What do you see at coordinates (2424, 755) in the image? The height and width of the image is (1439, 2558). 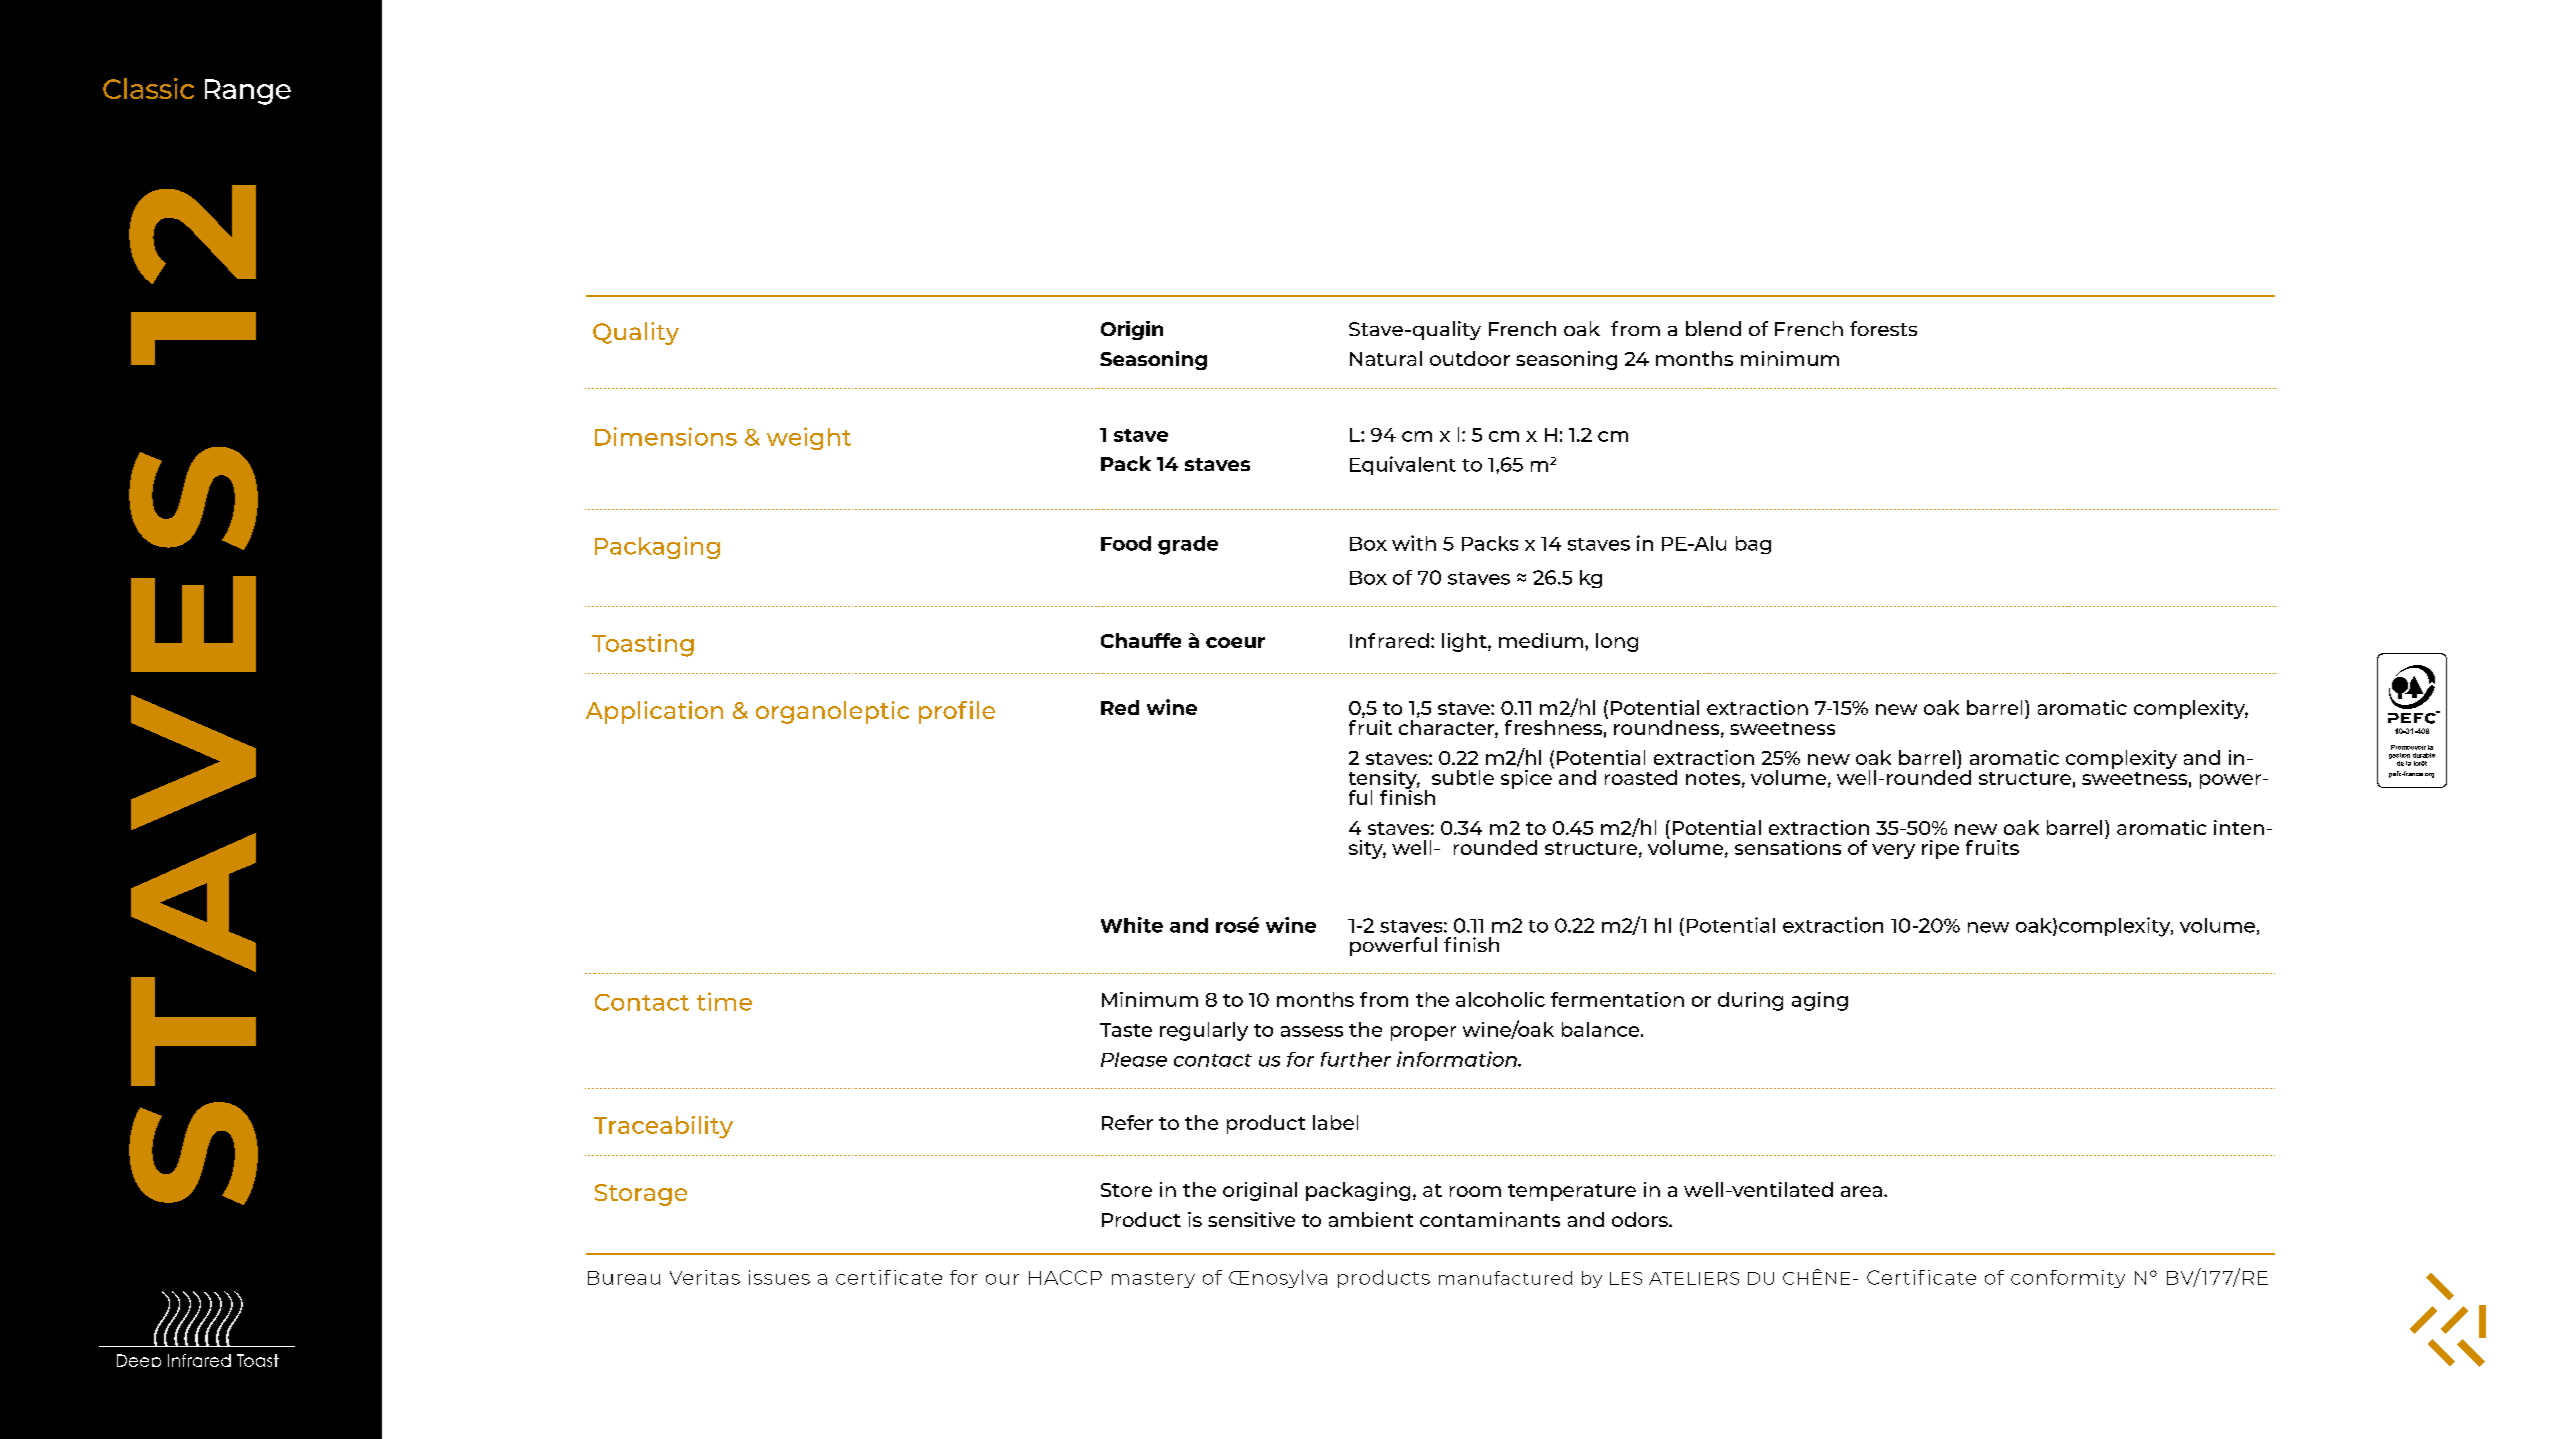 I see `durable` at bounding box center [2424, 755].
